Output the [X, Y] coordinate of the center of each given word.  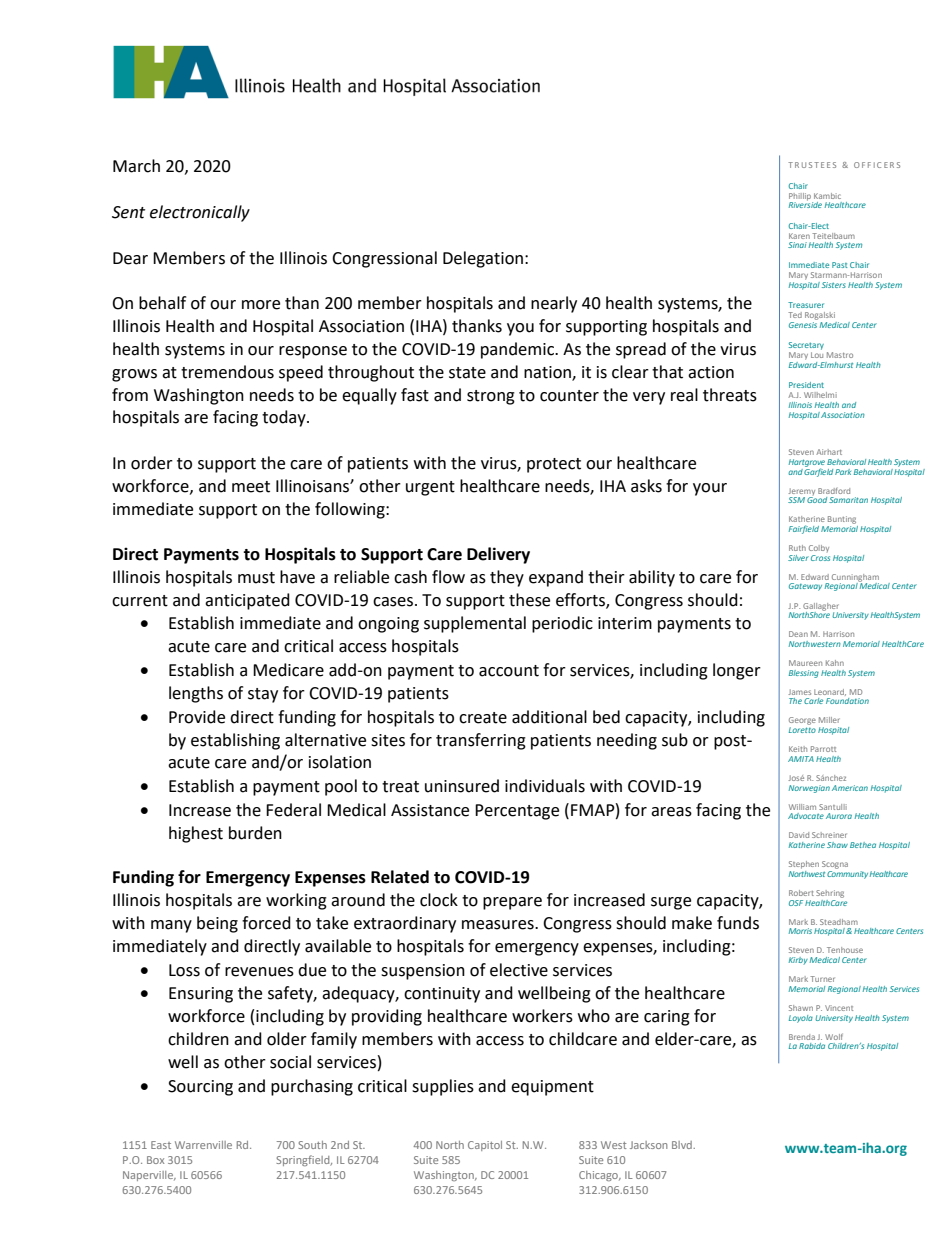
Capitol [485, 1146]
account [509, 671]
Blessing [804, 674]
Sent [128, 212]
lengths [196, 694]
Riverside [805, 204]
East [161, 1145]
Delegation [483, 259]
